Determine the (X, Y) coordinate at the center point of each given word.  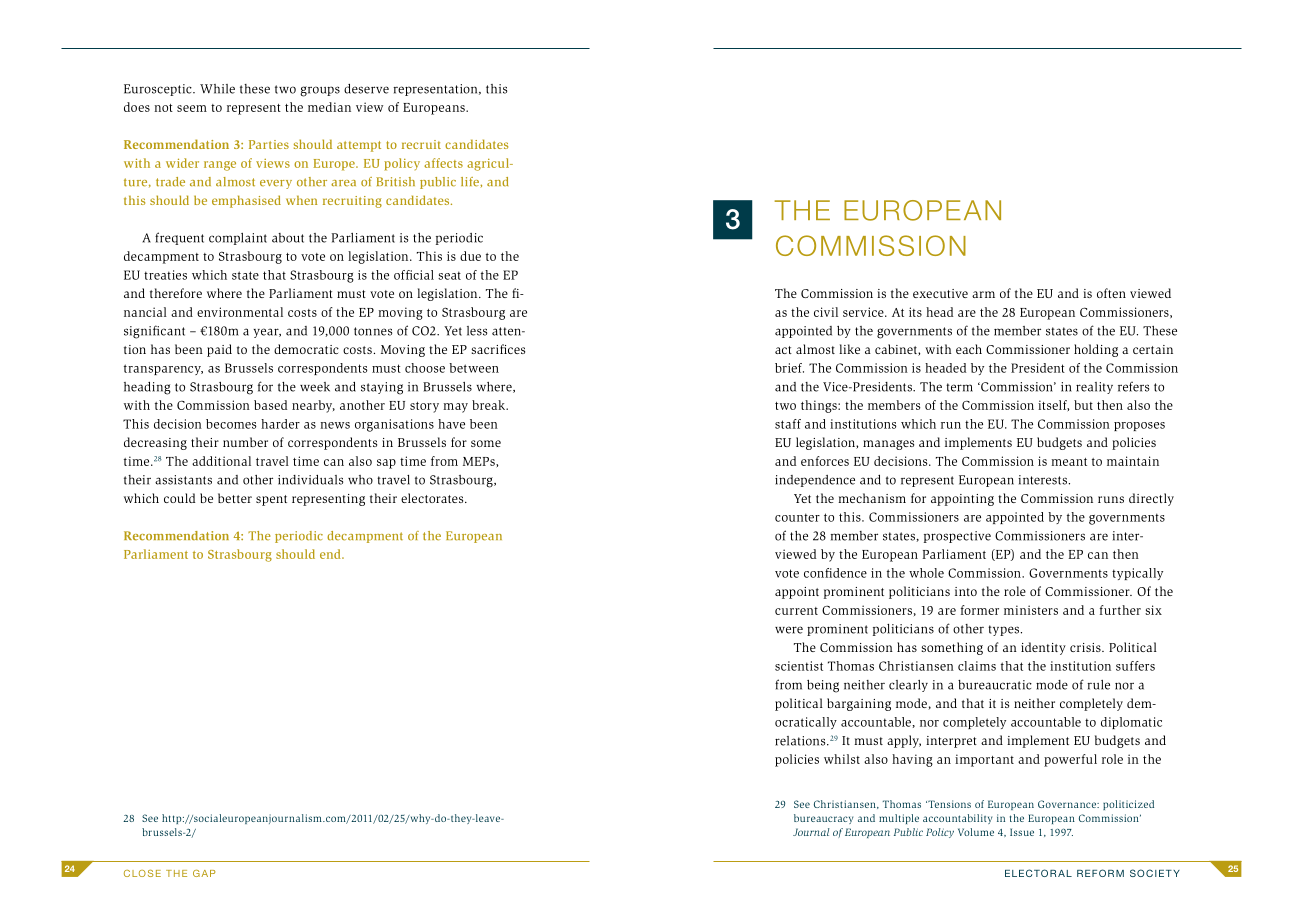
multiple (899, 819)
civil (826, 312)
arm (983, 294)
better (235, 498)
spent (271, 500)
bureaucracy (823, 819)
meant (1069, 462)
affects (443, 163)
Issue (1022, 832)
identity (1043, 648)
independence (815, 481)
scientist (799, 666)
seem (192, 108)
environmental (240, 312)
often (1111, 293)
